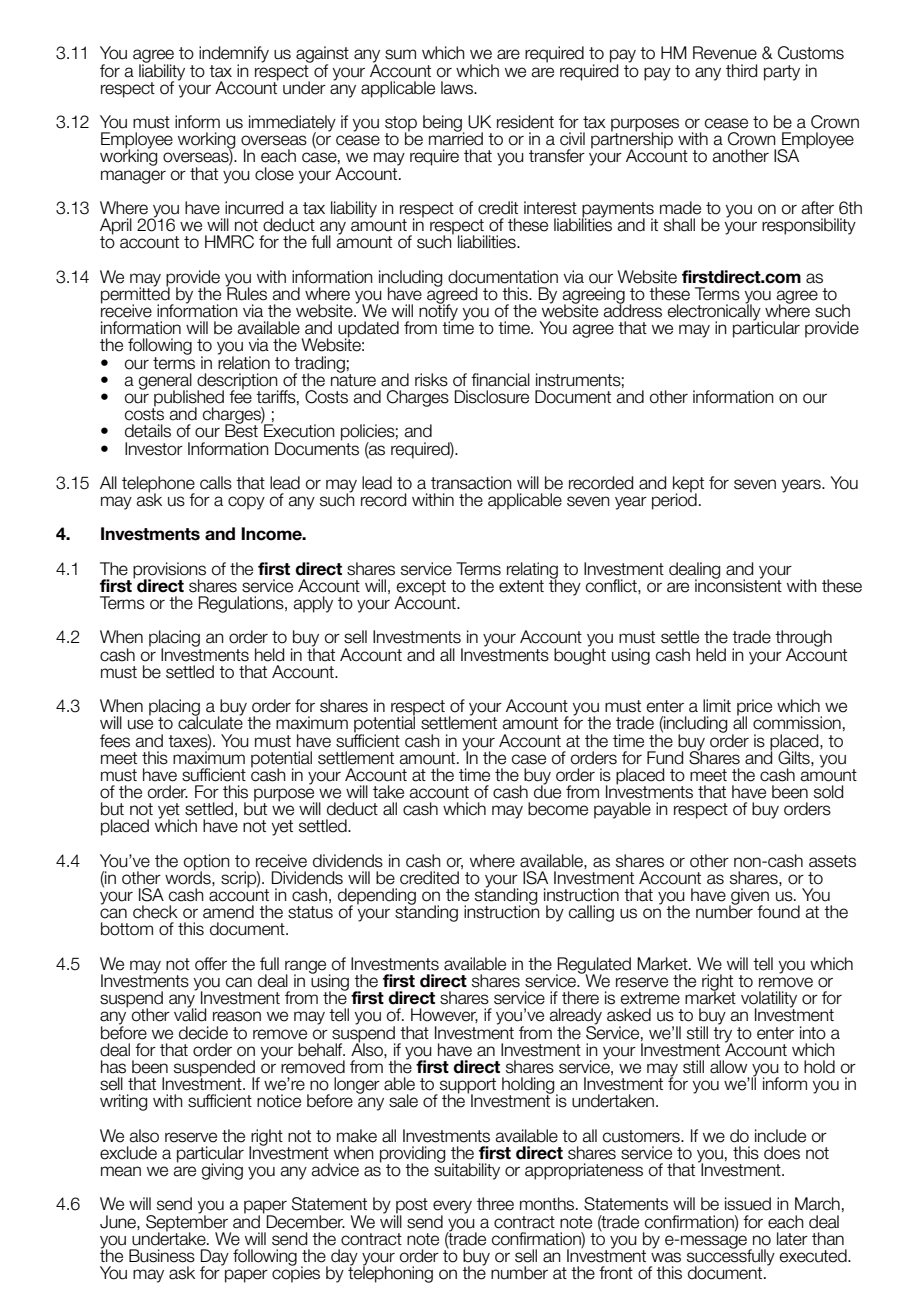 Image resolution: width=924 pixels, height=1311 pixels. I want to click on valid, so click(190, 1014).
